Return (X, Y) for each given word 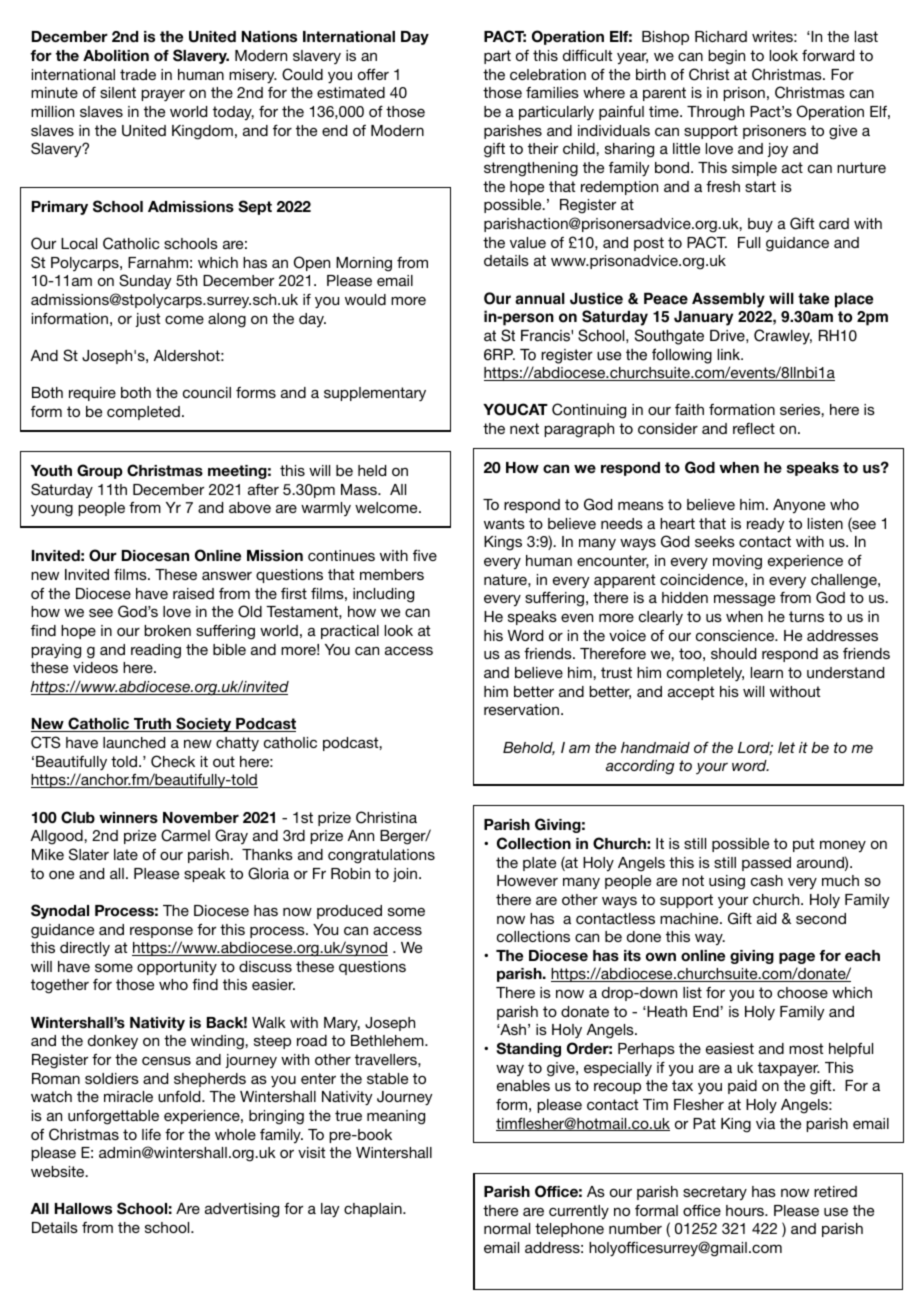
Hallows (83, 1208)
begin (726, 57)
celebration (548, 74)
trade (138, 74)
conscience (736, 635)
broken (167, 630)
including (383, 595)
